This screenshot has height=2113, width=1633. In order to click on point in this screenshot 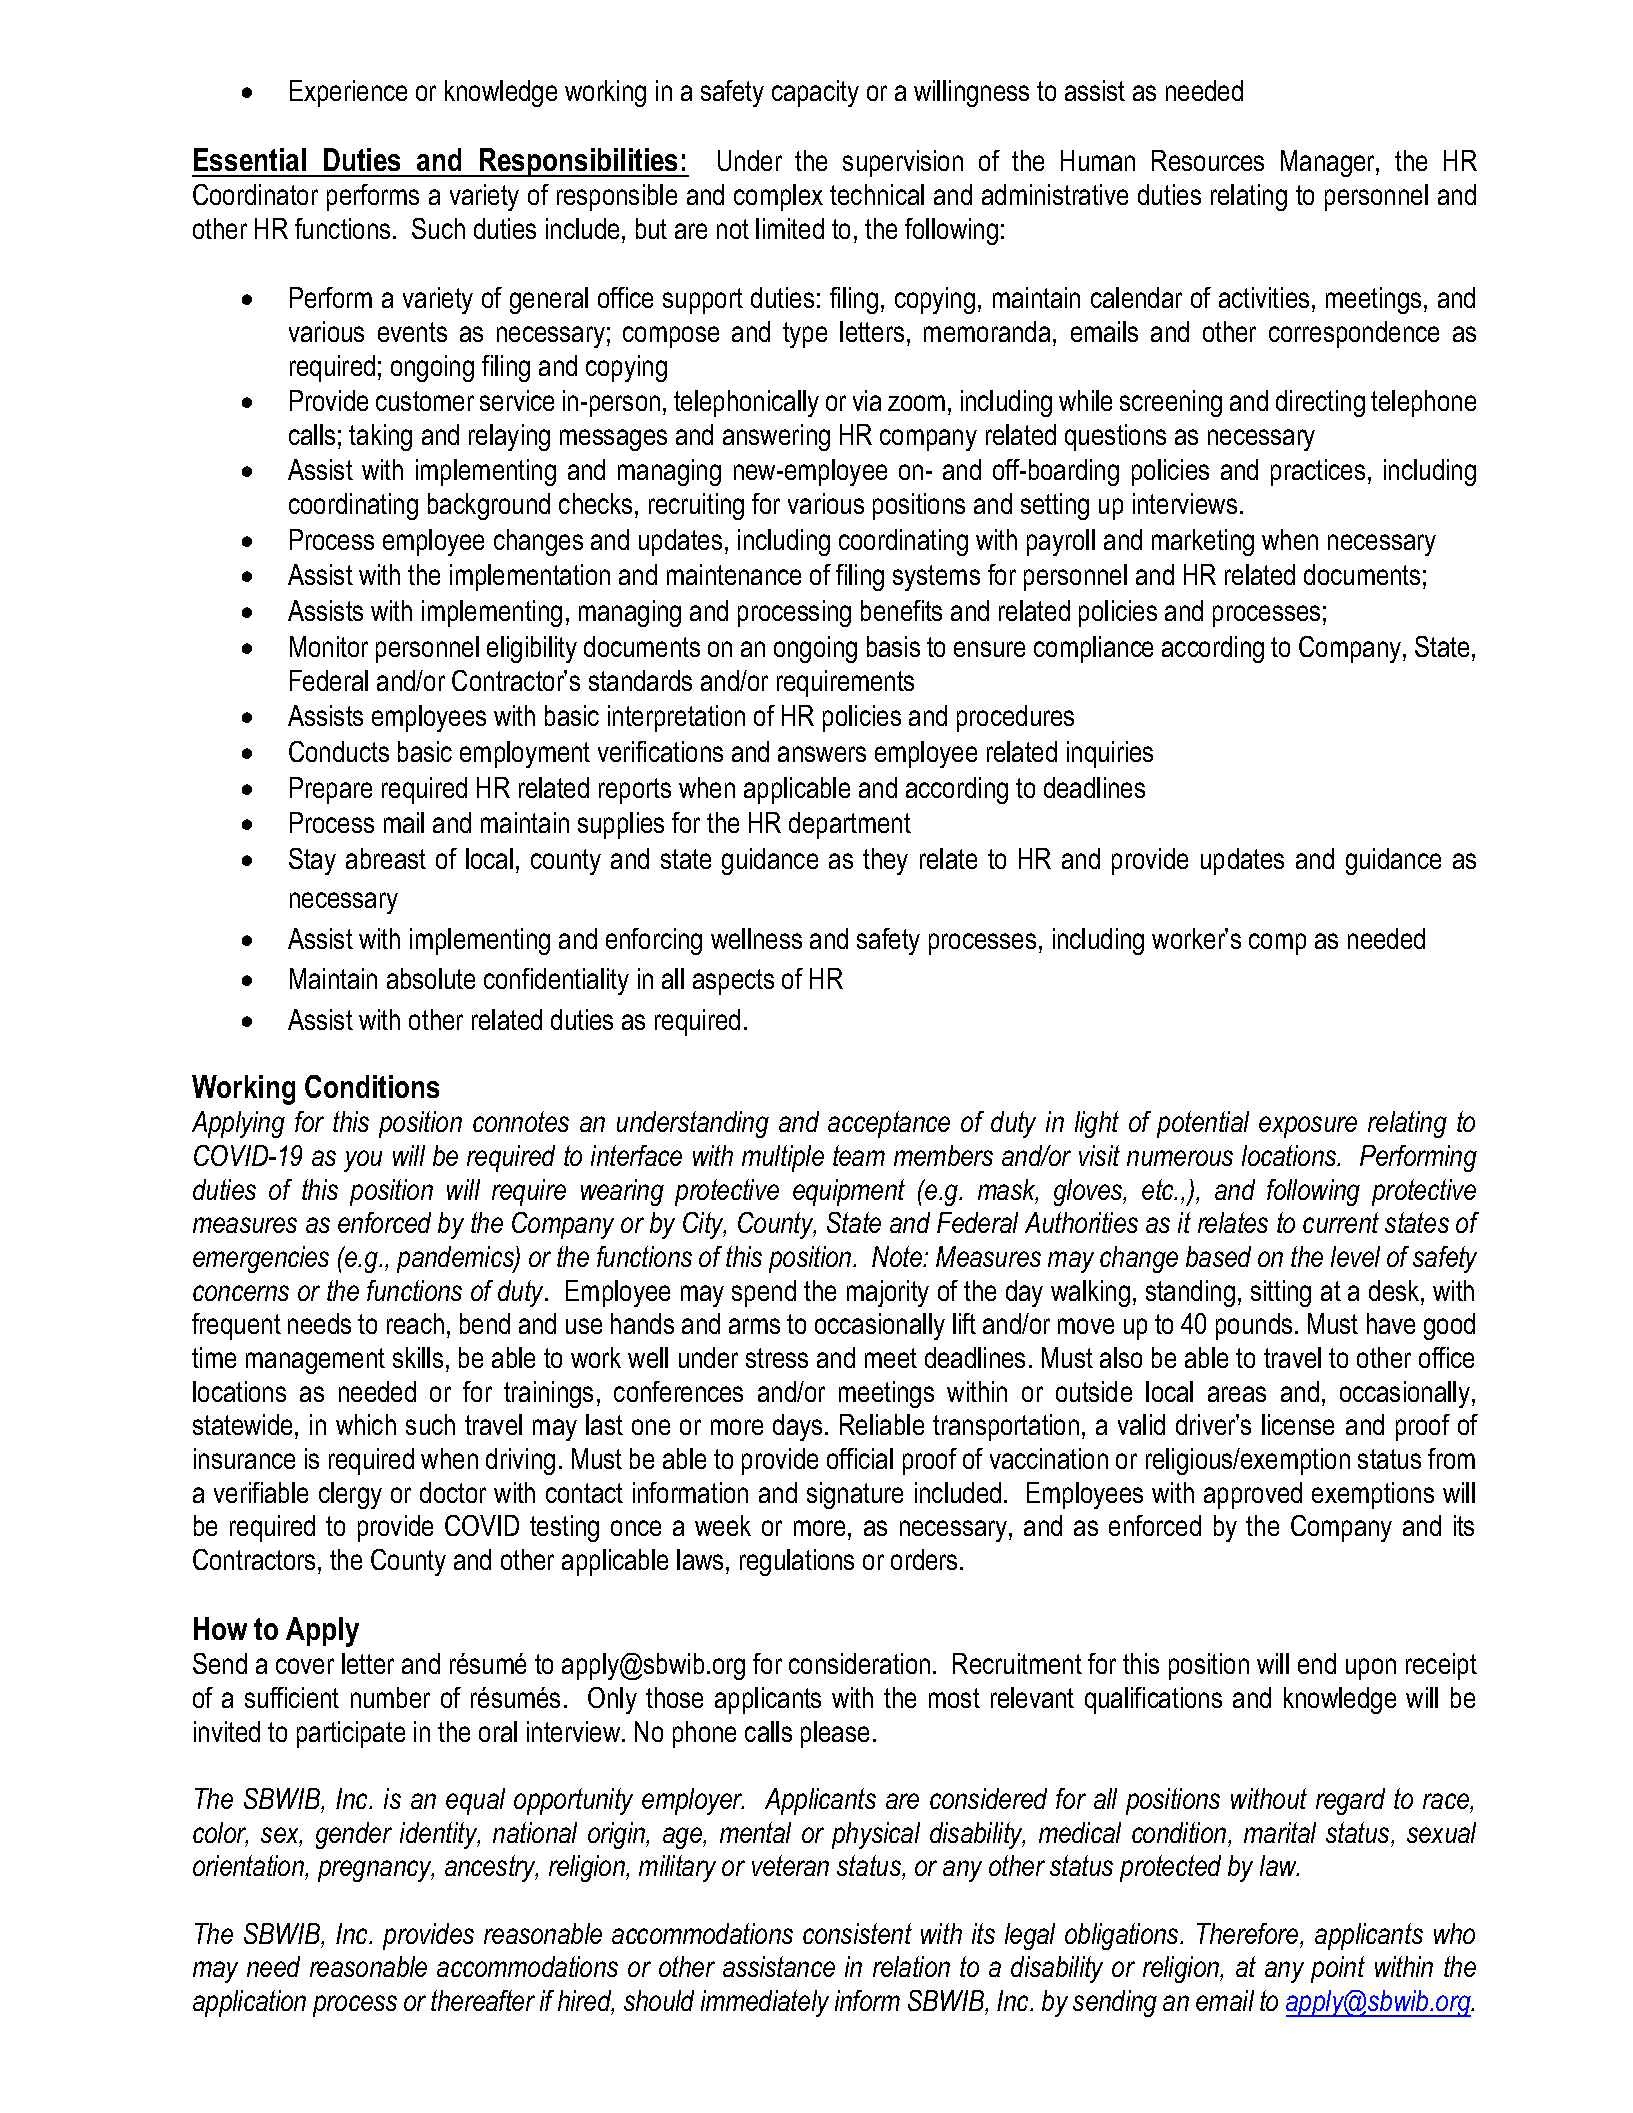, I will do `click(1338, 1969)`.
